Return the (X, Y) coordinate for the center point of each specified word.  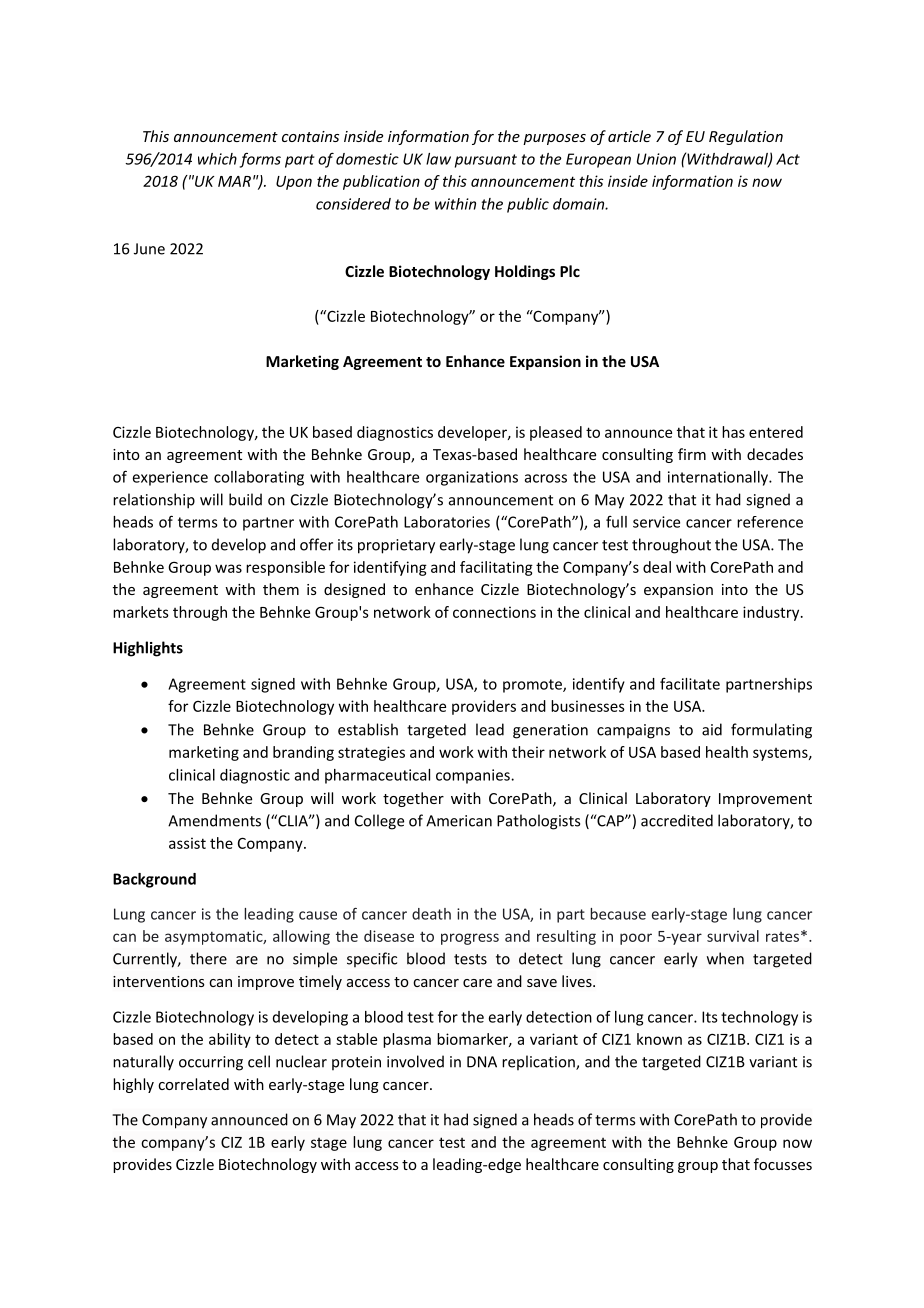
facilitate (690, 684)
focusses (783, 1164)
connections (494, 612)
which (217, 159)
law (438, 159)
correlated (193, 1084)
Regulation (746, 137)
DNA (482, 1062)
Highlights (148, 649)
